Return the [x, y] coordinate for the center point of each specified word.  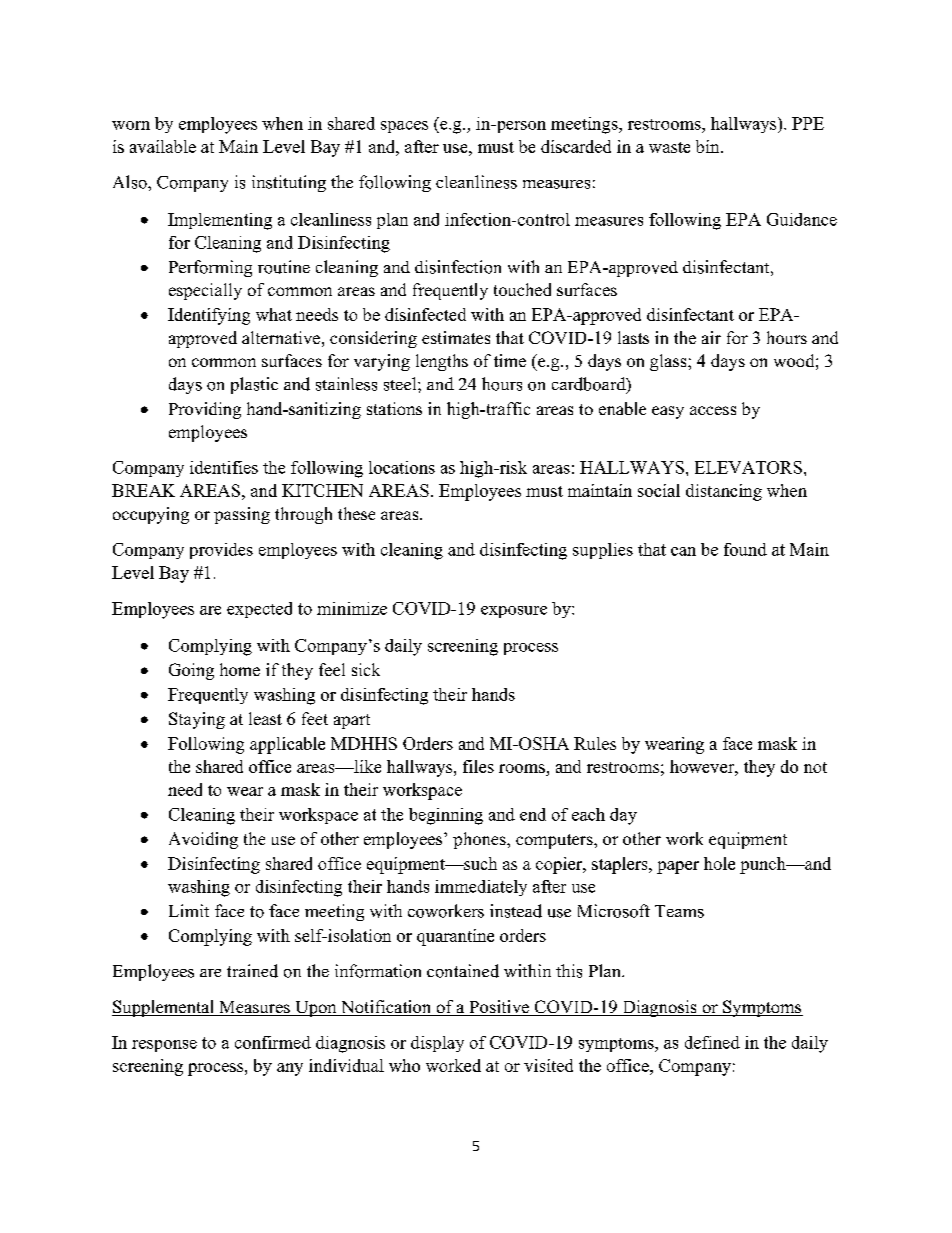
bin [709, 146]
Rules [595, 743]
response [164, 1046]
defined [712, 1042]
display [437, 1044]
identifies [224, 467]
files [478, 766]
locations [402, 467]
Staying [197, 720]
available [163, 146]
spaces [404, 127]
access [713, 410]
